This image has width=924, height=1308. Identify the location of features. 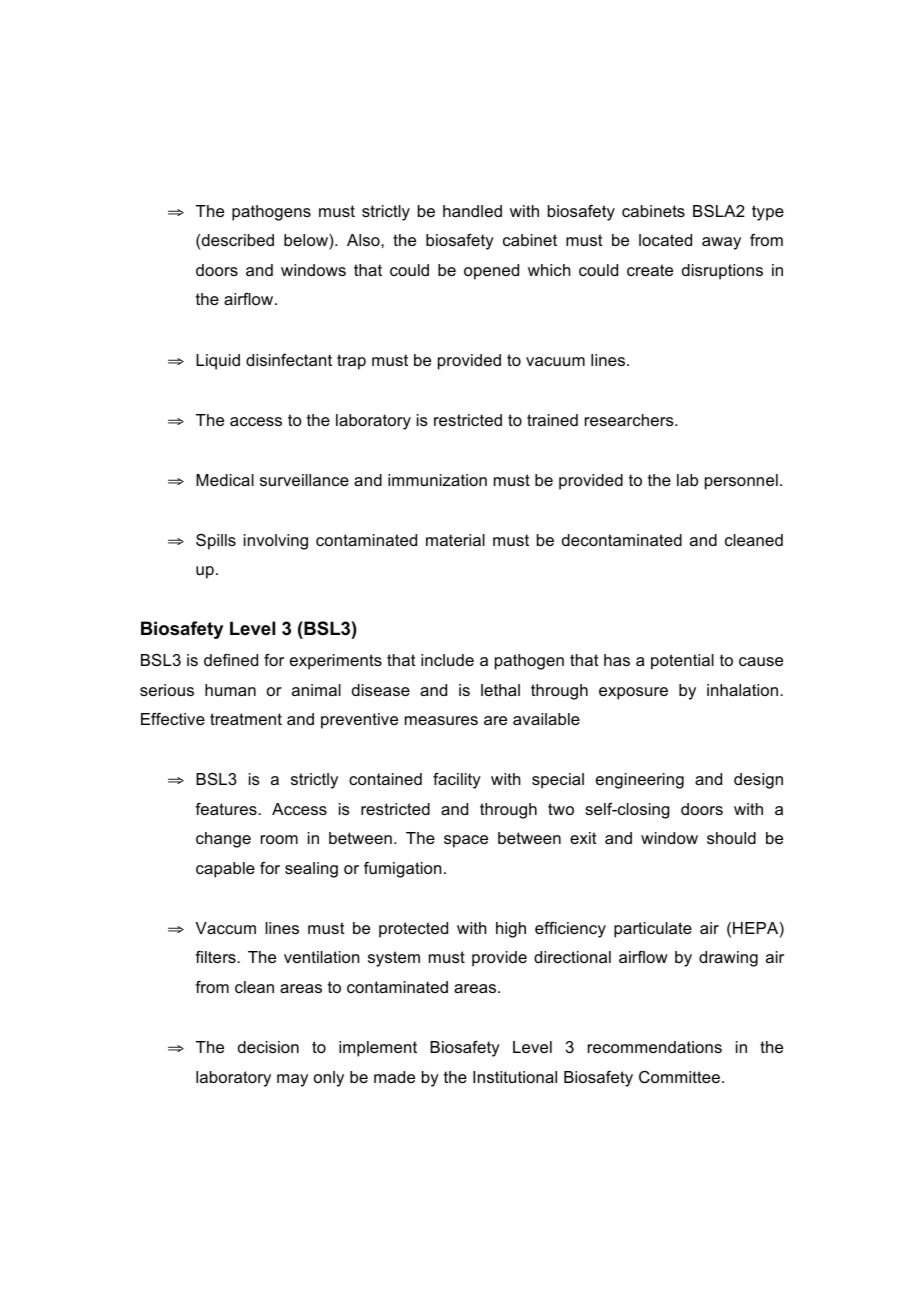
(227, 809).
